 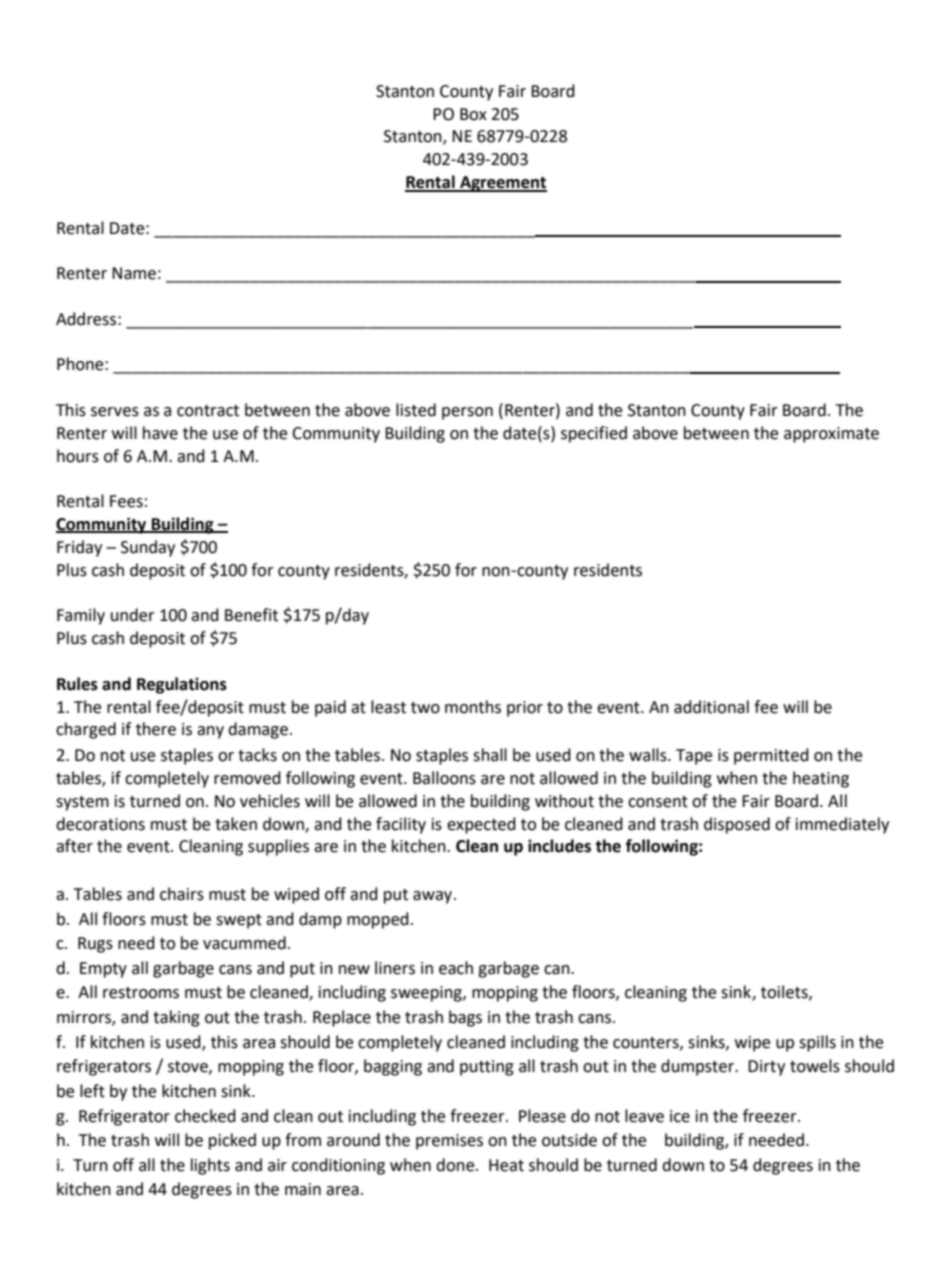 I want to click on lights, so click(x=210, y=1166).
